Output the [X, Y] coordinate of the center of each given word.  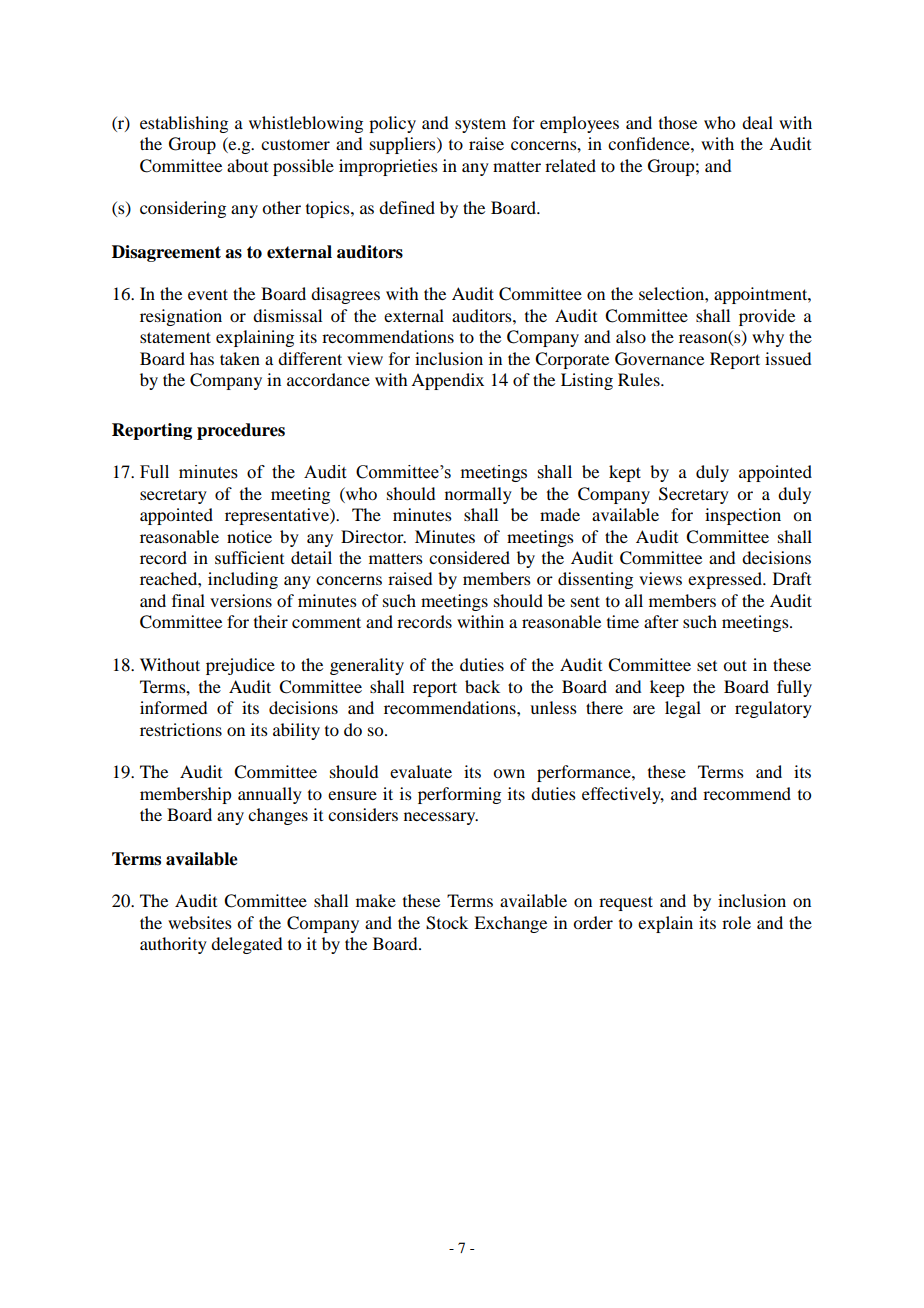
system [480, 126]
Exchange [510, 924]
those [678, 122]
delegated [246, 945]
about [247, 165]
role [736, 922]
